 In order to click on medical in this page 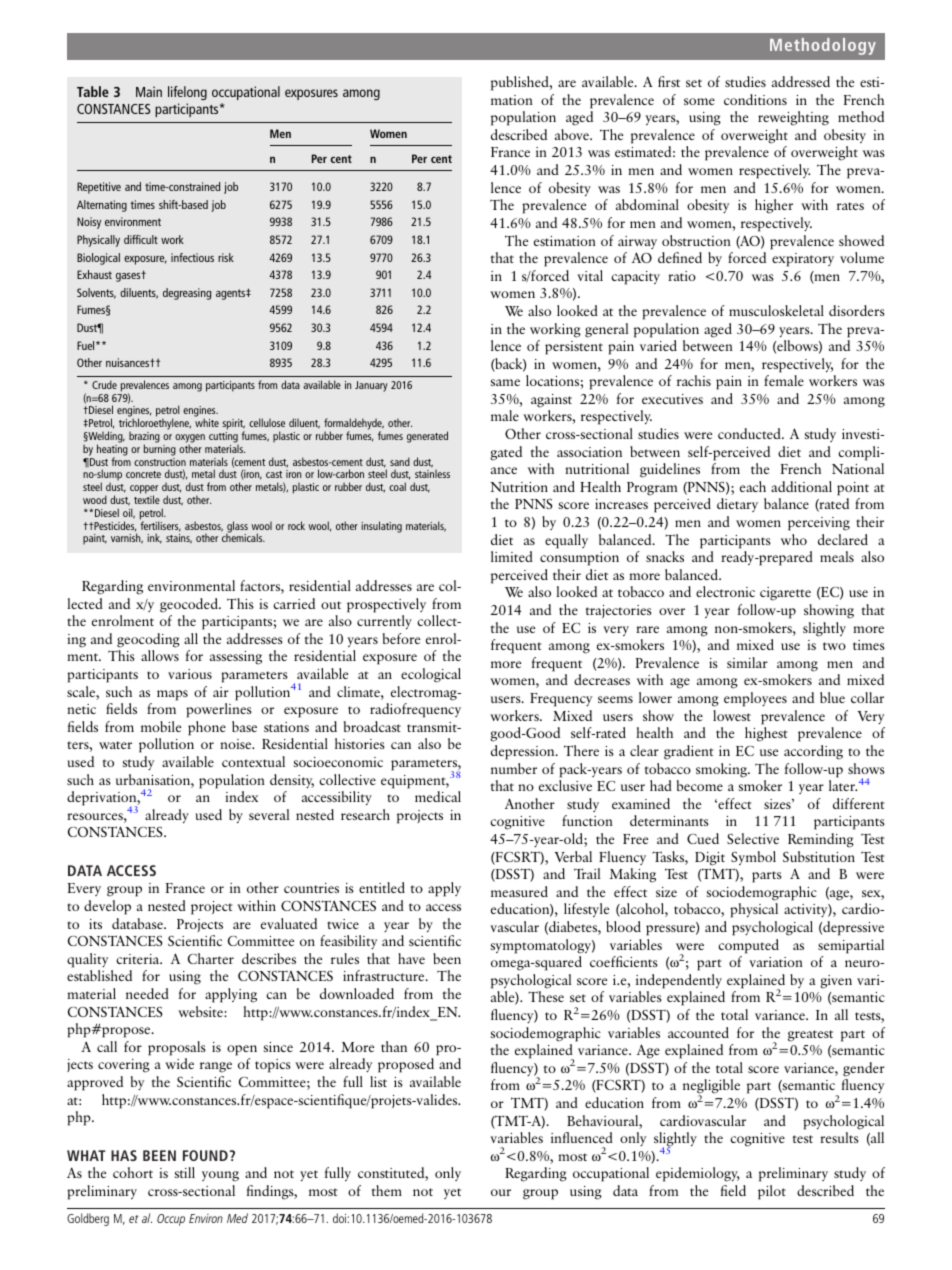, I will do `click(438, 796)`.
